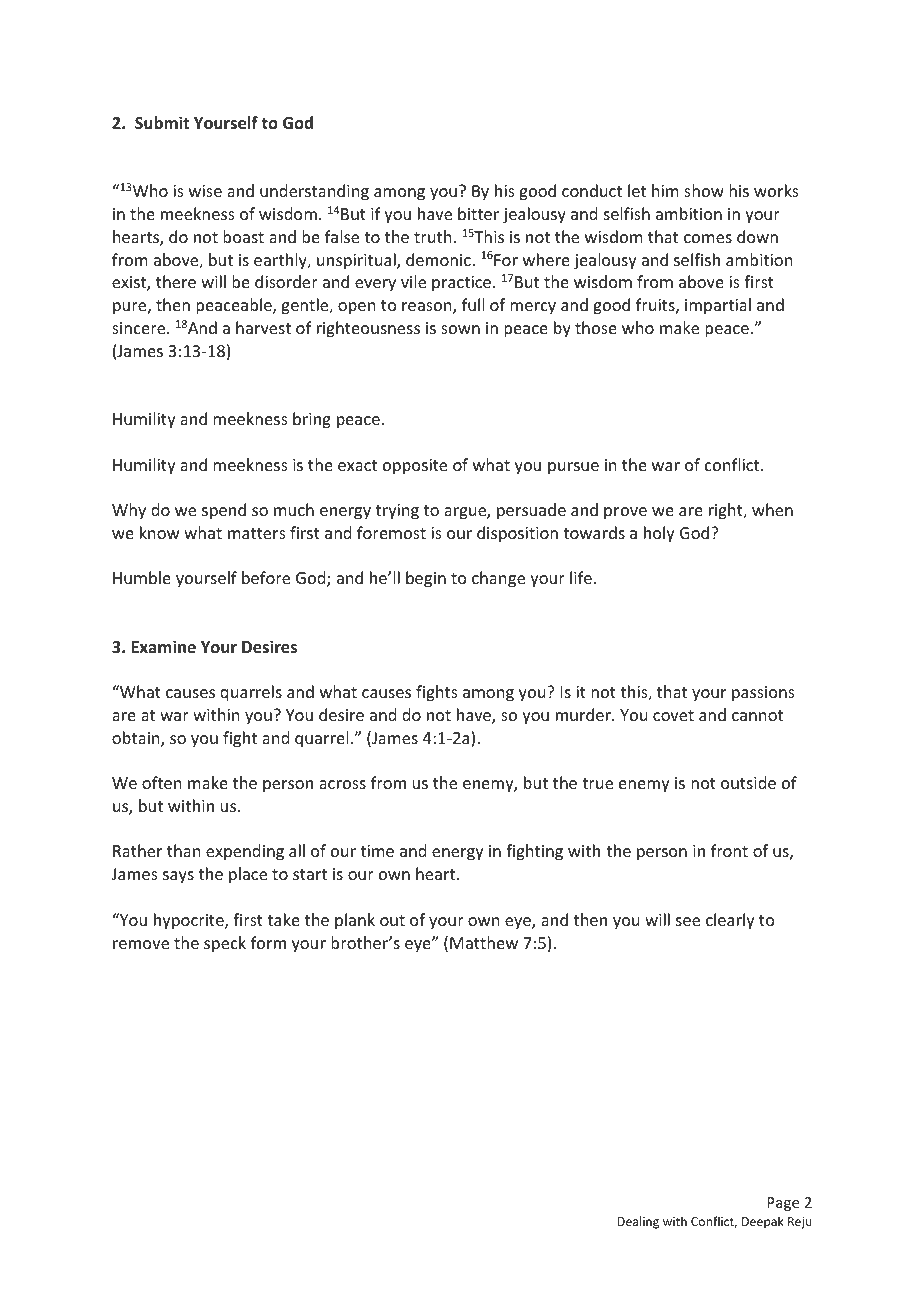 The image size is (924, 1308). What do you see at coordinates (205, 191) in the image?
I see `wise` at bounding box center [205, 191].
